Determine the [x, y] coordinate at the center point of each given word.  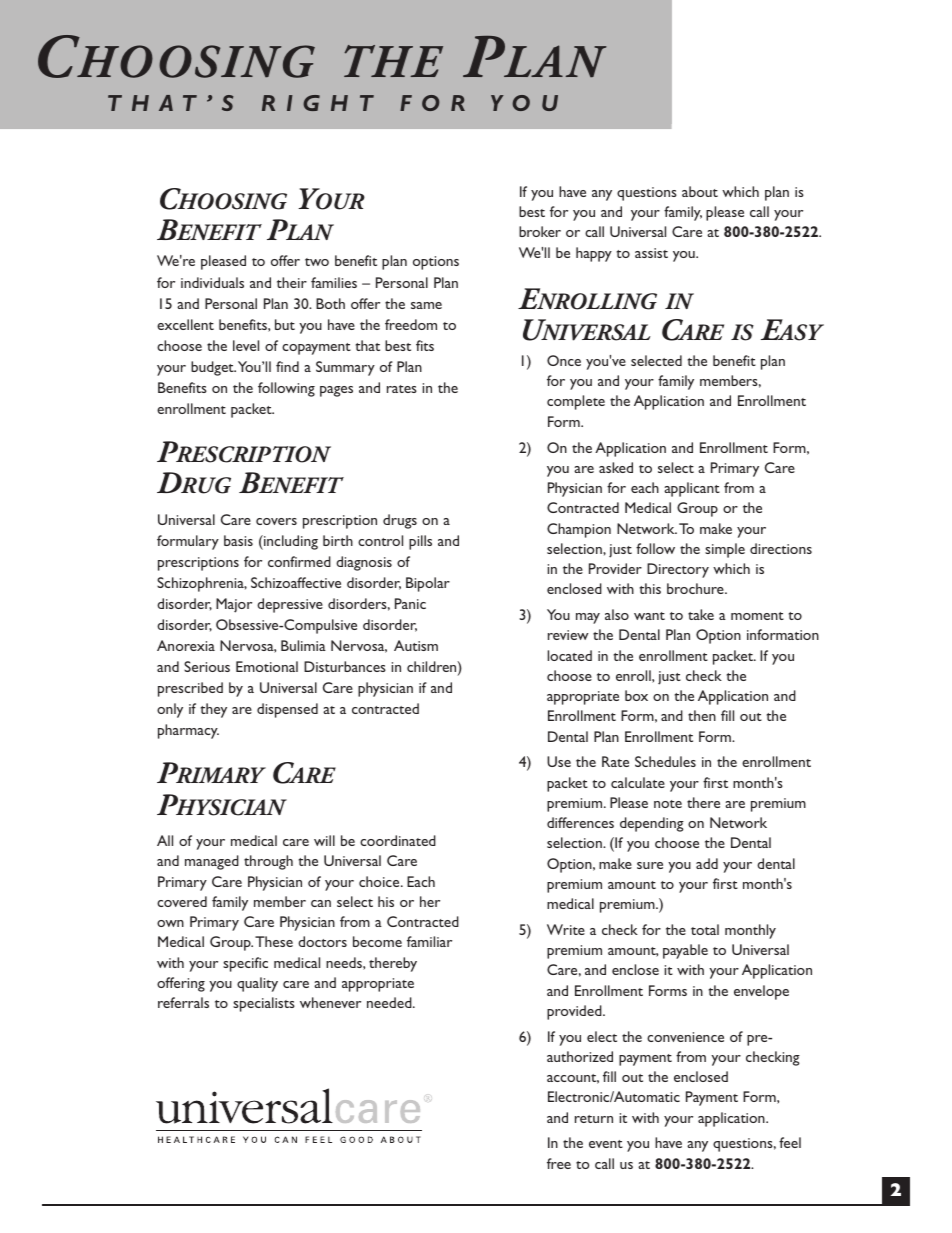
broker [540, 231]
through [268, 862]
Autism [416, 645]
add [707, 863]
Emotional [267, 666]
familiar [429, 941]
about [700, 191]
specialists [264, 1004]
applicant [692, 489]
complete [576, 402]
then [702, 715]
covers [276, 521]
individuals [212, 282]
